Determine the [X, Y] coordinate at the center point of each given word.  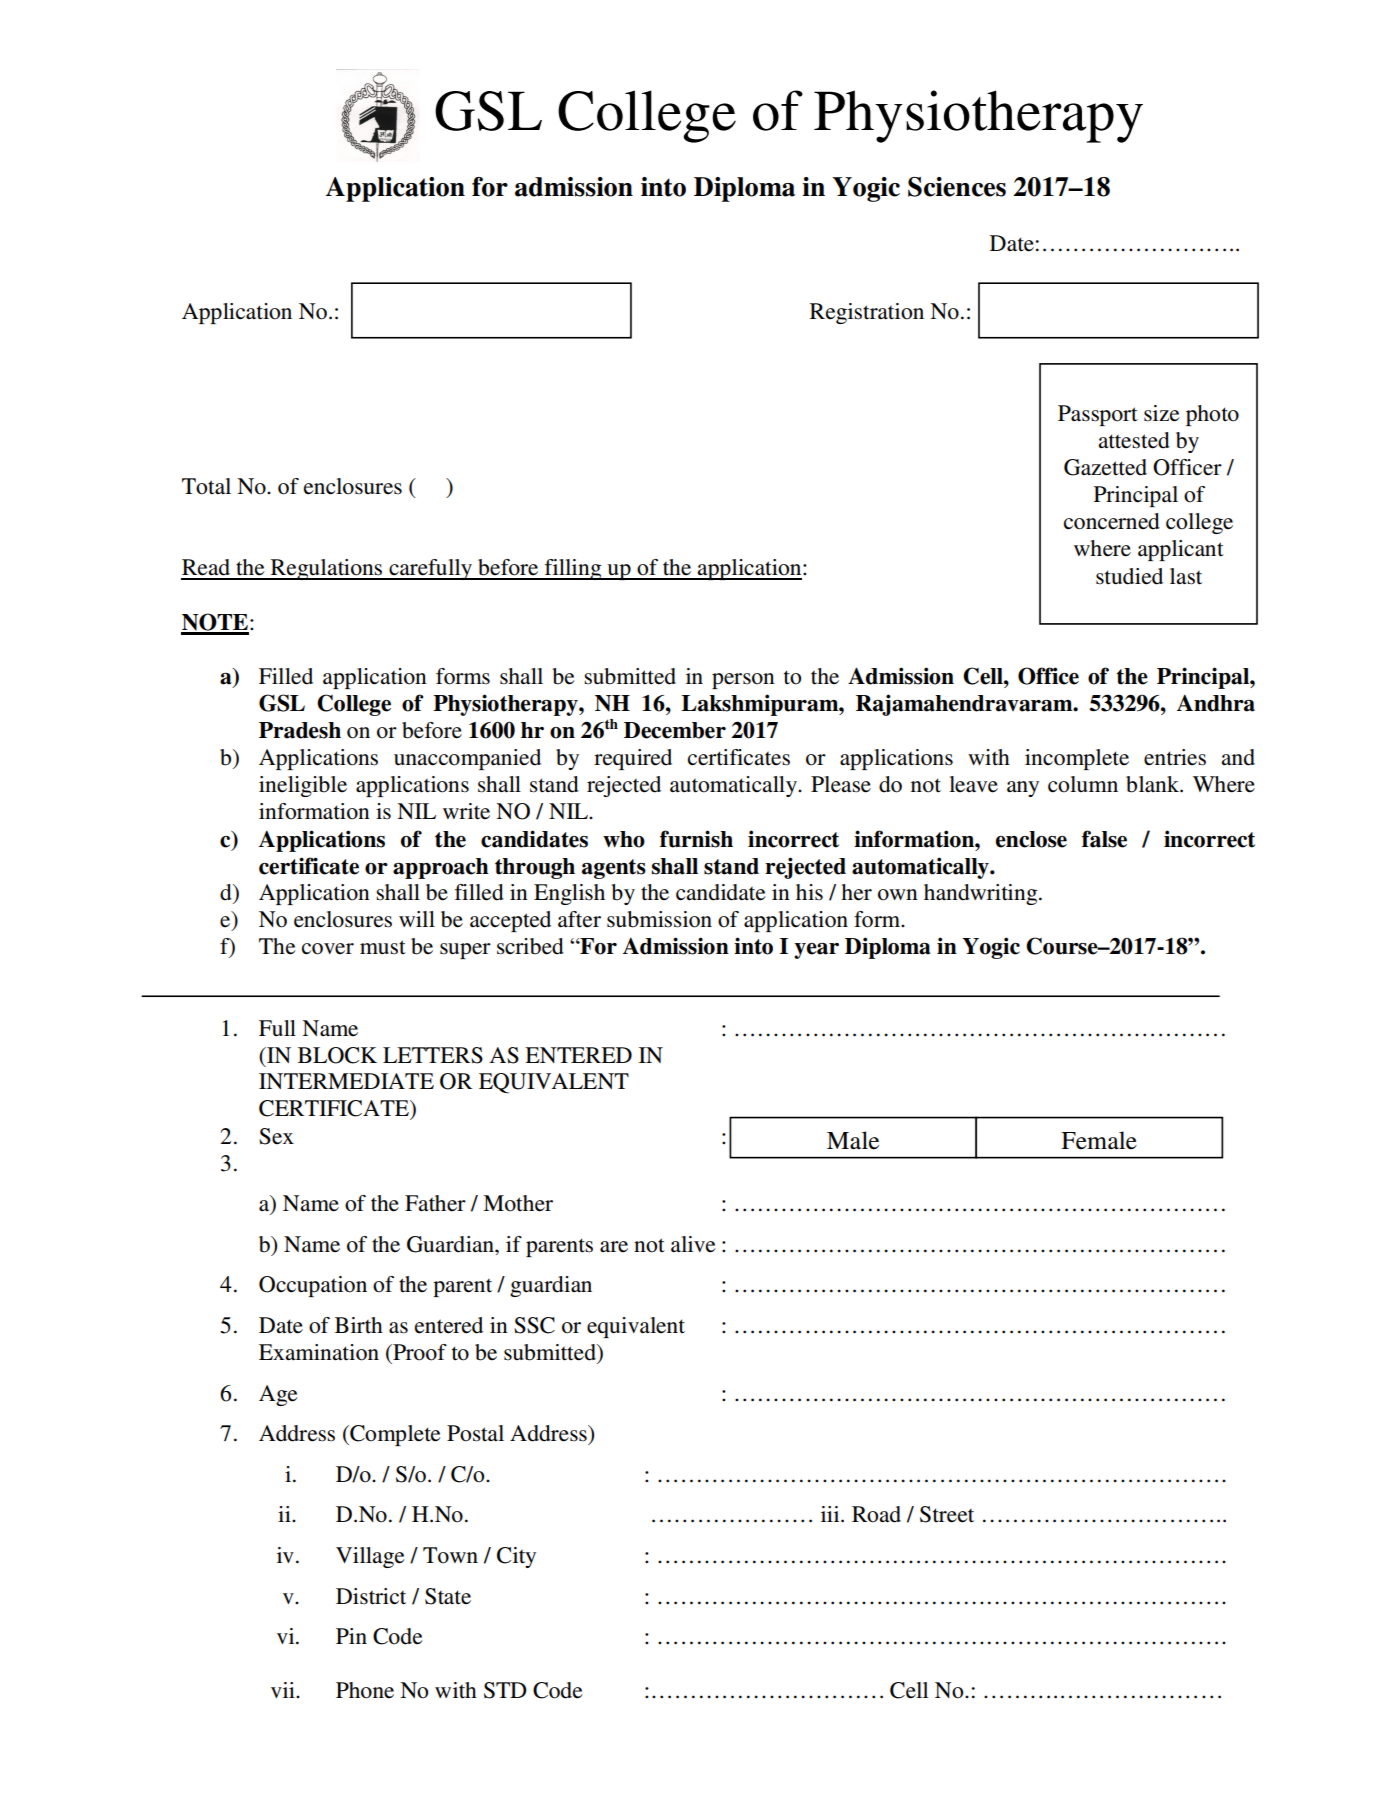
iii [831, 1514]
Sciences [957, 187]
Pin [351, 1636]
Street [947, 1514]
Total [206, 486]
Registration [867, 313]
